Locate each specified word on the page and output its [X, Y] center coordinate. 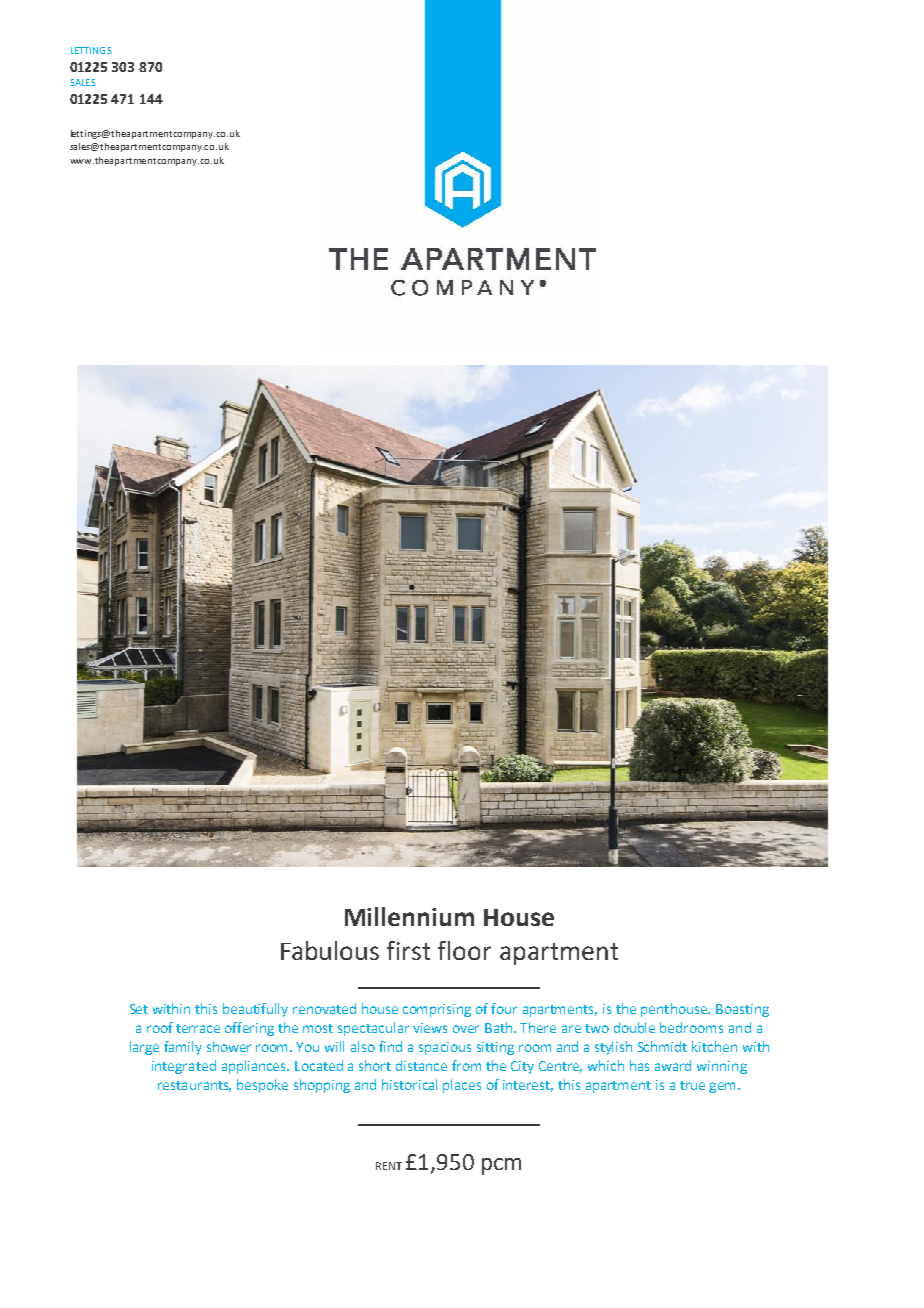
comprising [437, 1010]
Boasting [742, 1010]
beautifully [255, 1010]
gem [722, 1087]
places [462, 1086]
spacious [445, 1048]
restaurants [194, 1086]
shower [229, 1046]
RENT [389, 1166]
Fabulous [330, 950]
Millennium [409, 916]
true [692, 1085]
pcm [501, 1166]
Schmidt [662, 1046]
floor [464, 950]
